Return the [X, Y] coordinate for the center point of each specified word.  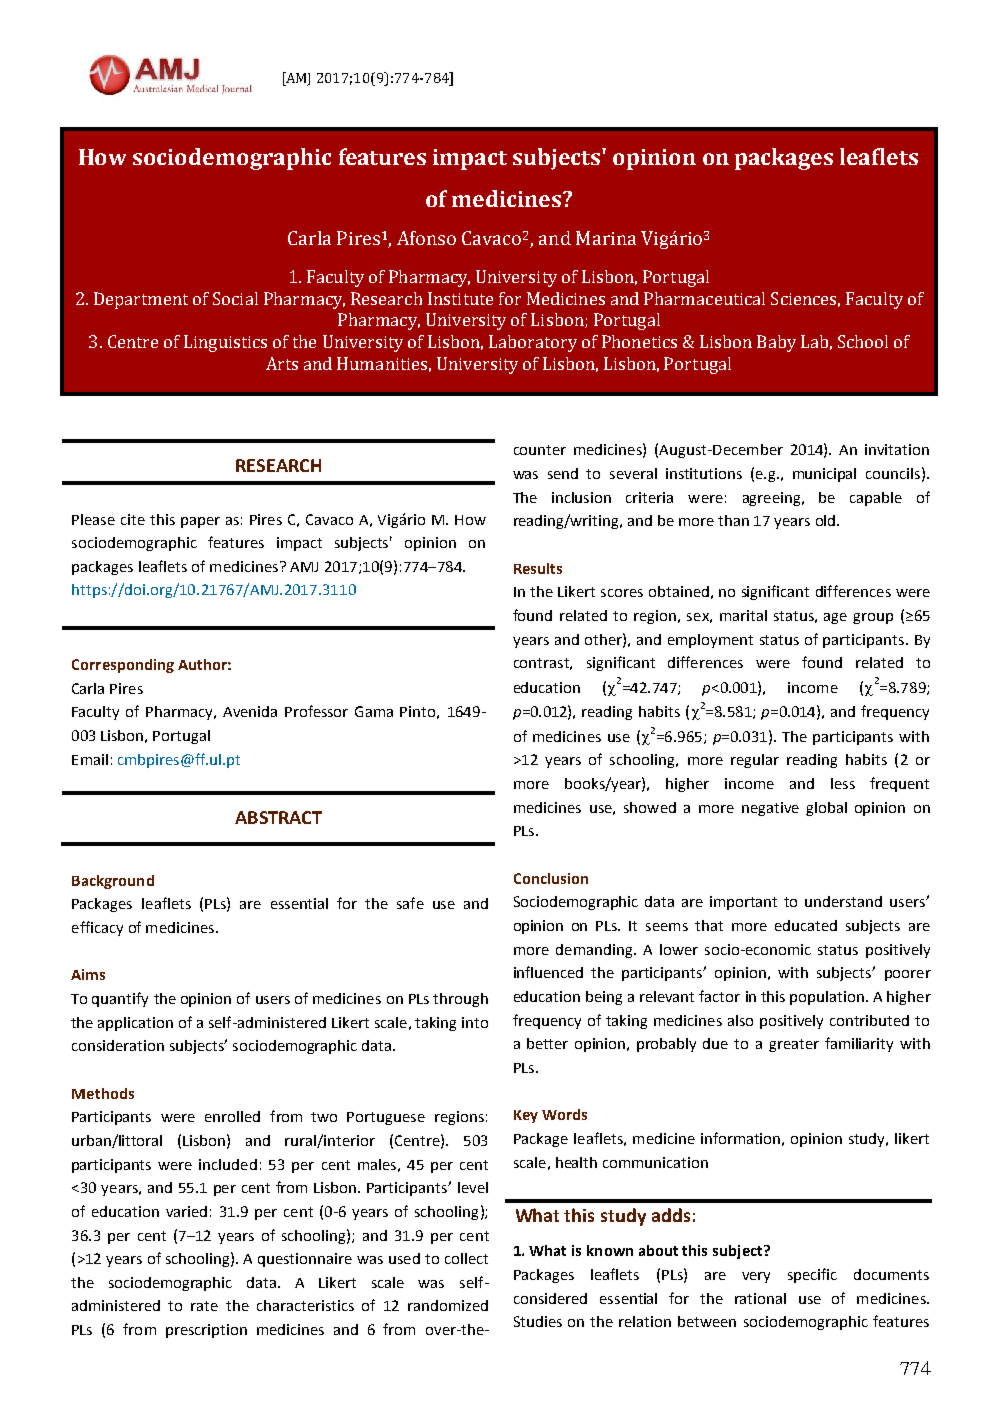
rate [204, 1306]
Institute [460, 298]
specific [812, 1275]
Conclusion [551, 878]
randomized [448, 1305]
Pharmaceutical [704, 298]
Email [90, 759]
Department [141, 300]
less [843, 783]
